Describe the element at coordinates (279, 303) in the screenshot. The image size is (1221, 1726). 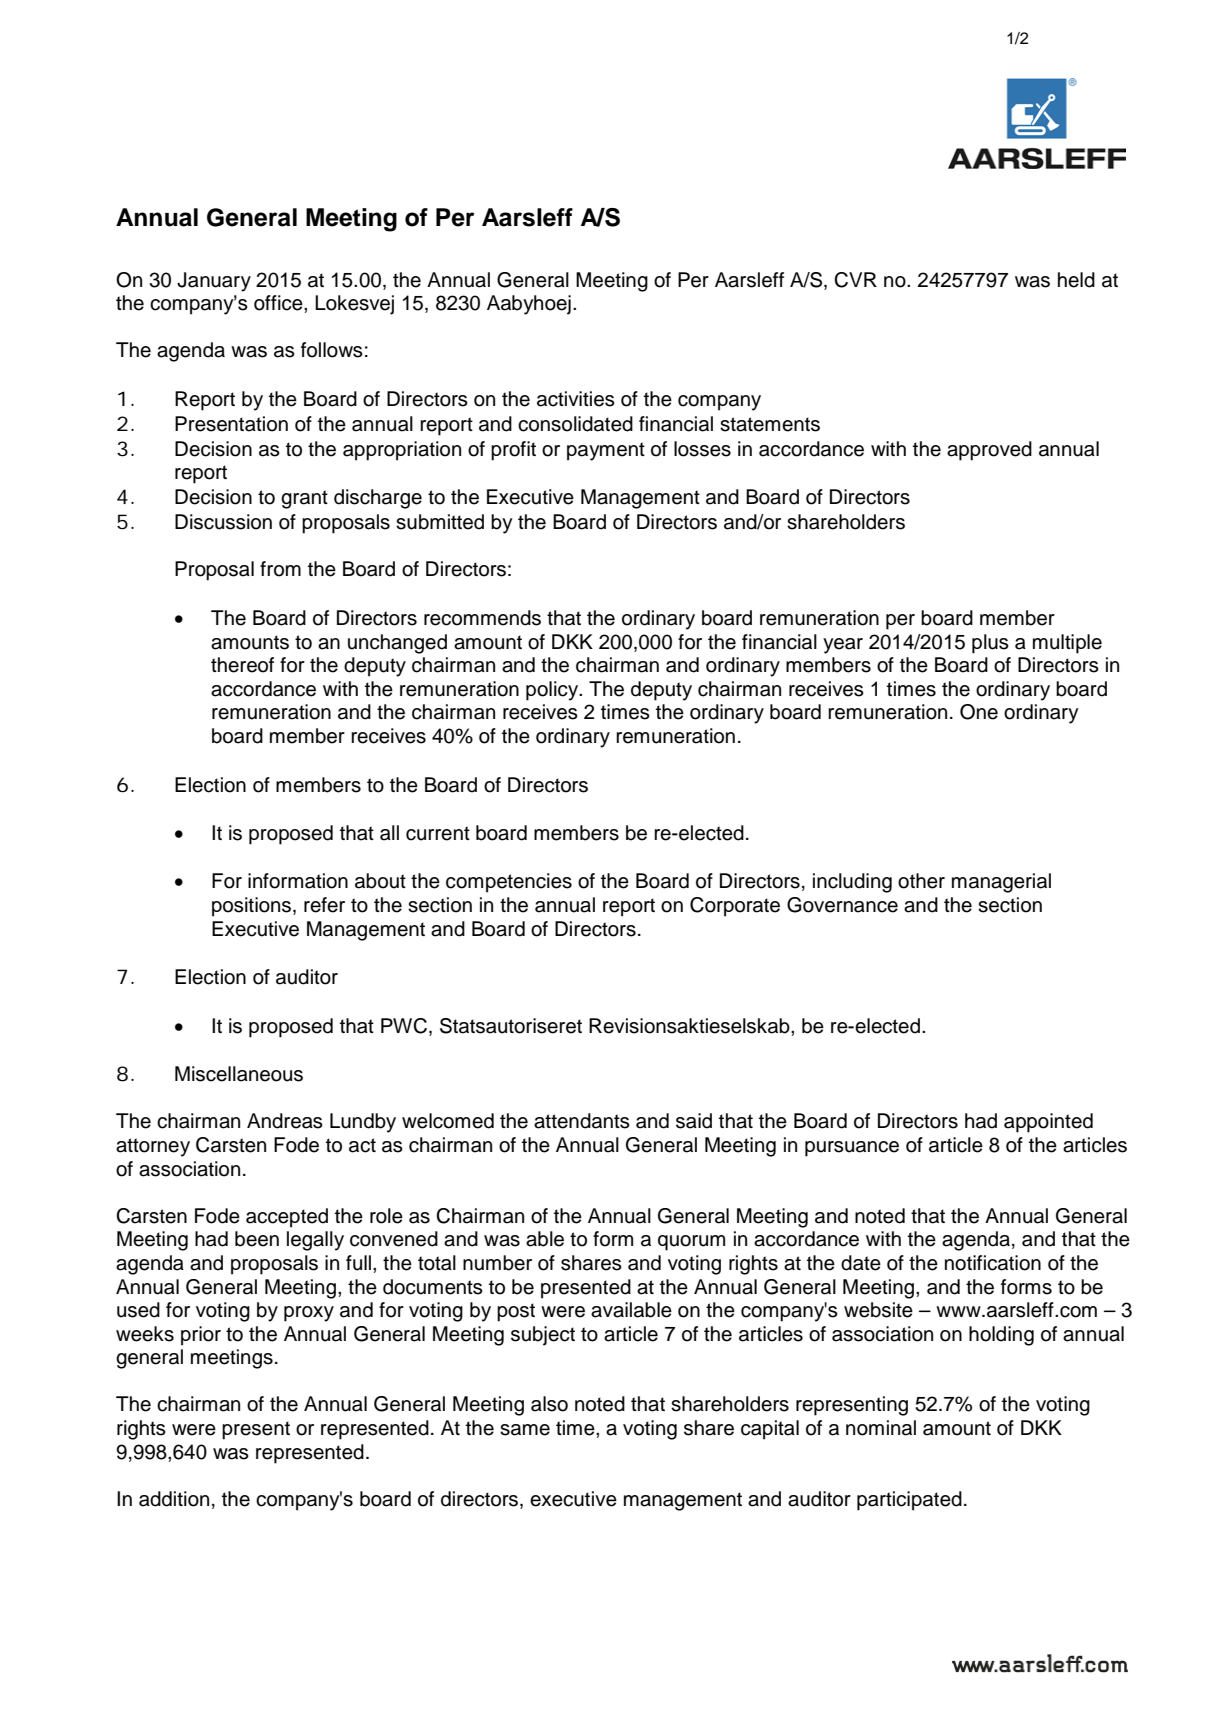
I see `office` at that location.
